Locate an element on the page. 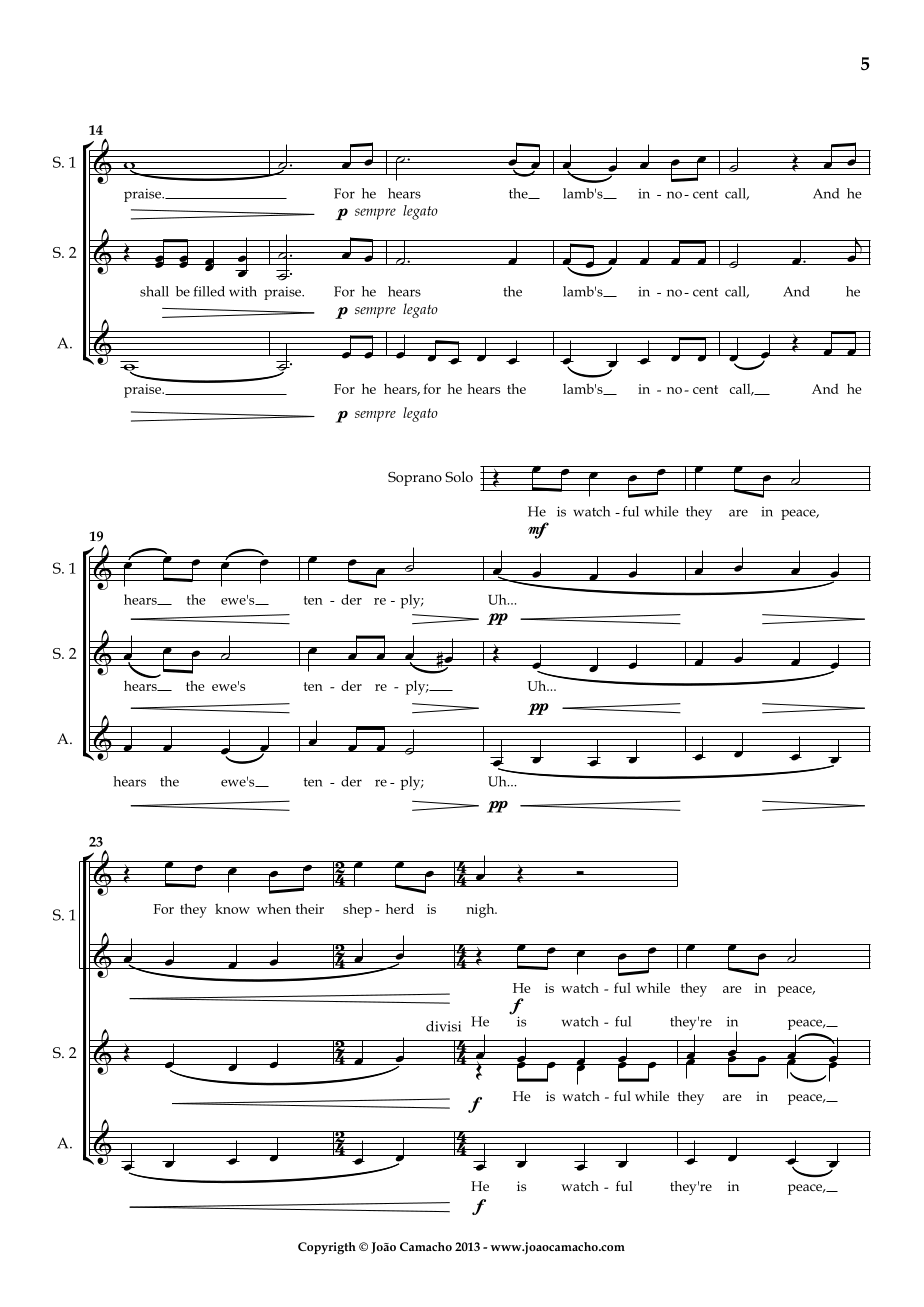 The image size is (924, 1307). Solo is located at coordinates (459, 476).
